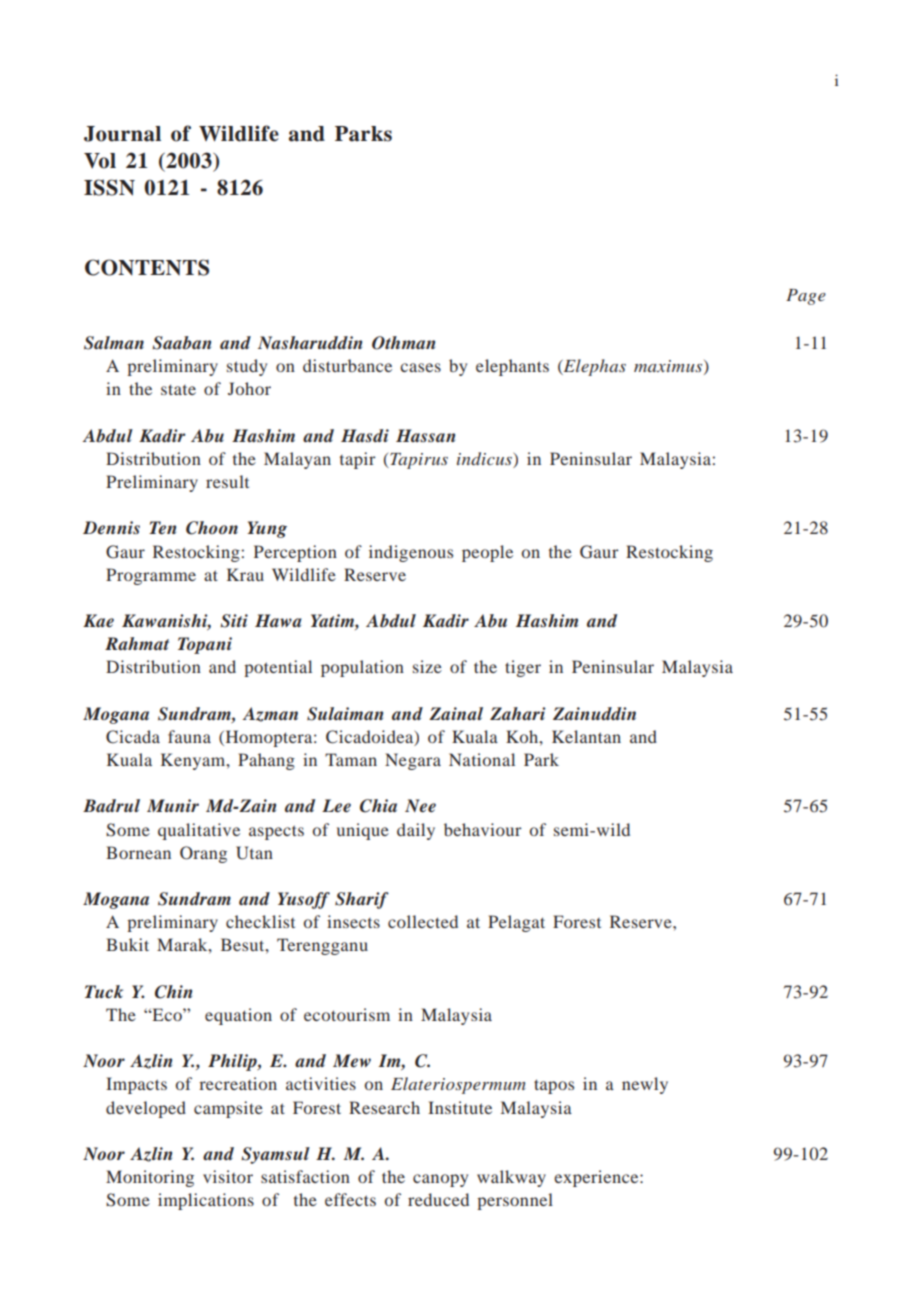  I want to click on size, so click(427, 666).
